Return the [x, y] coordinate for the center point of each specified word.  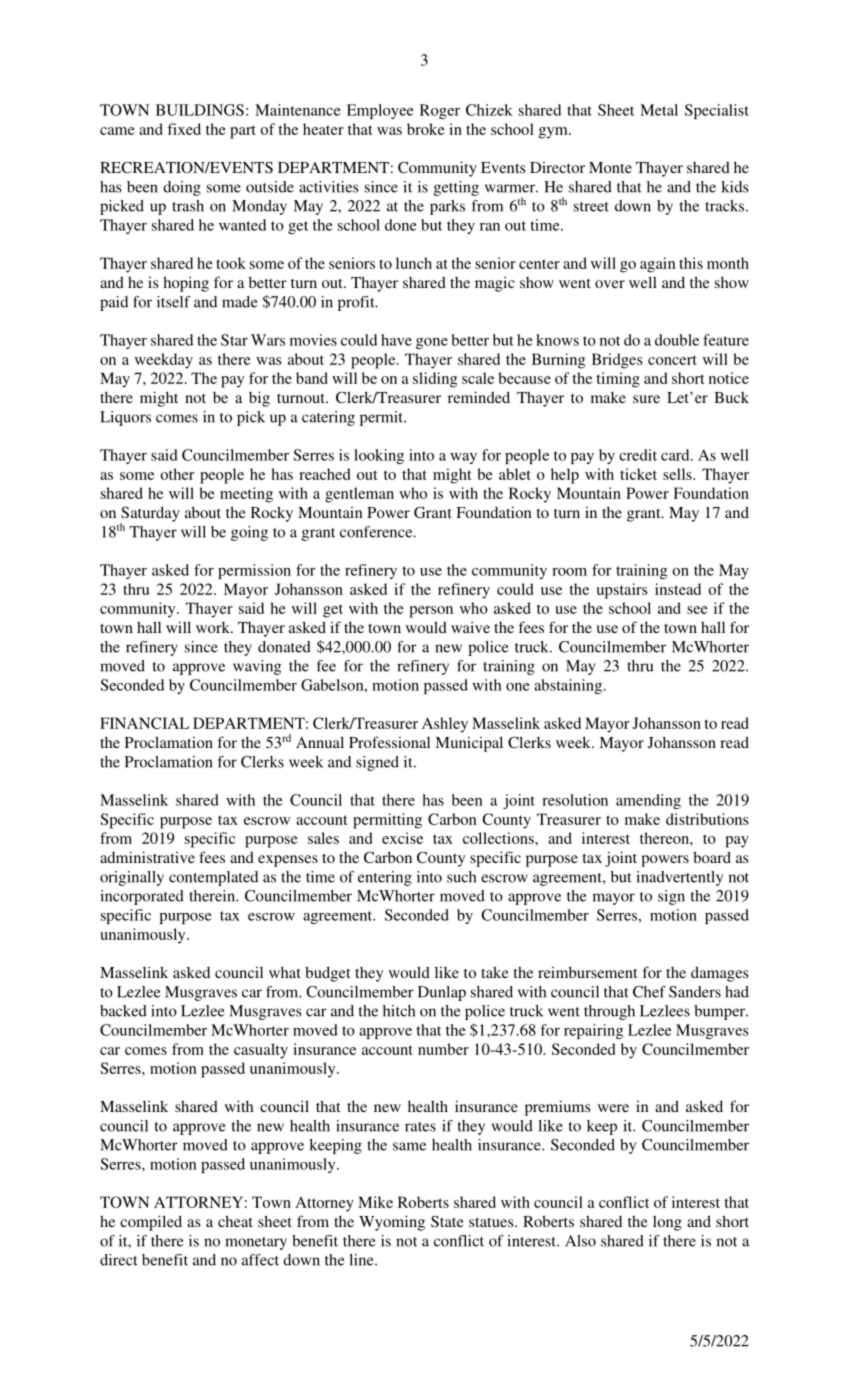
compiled [151, 1223]
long [667, 1223]
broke [426, 129]
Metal [659, 110]
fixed [184, 129]
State [447, 1221]
